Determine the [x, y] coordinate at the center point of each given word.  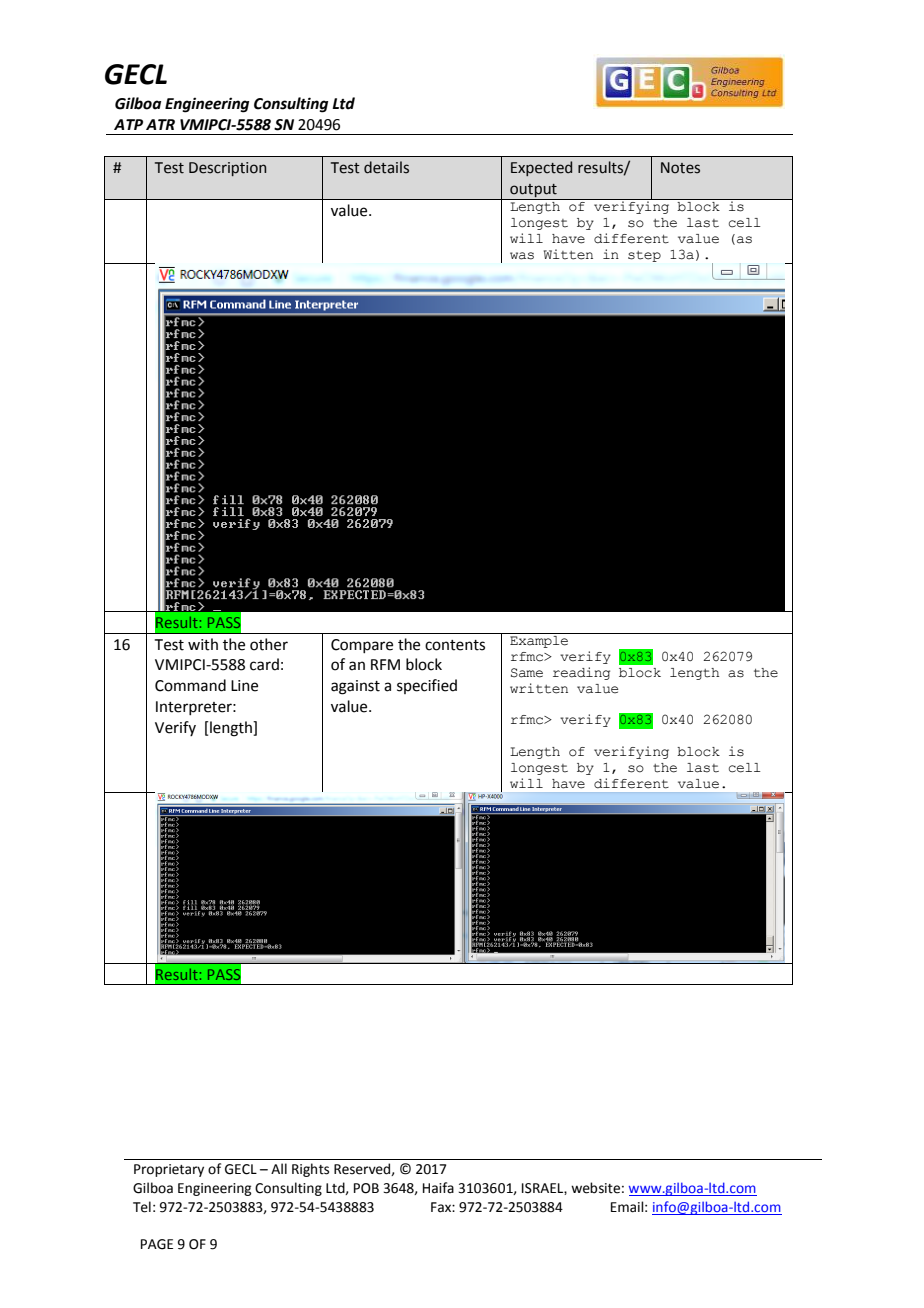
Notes [680, 168]
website [595, 1188]
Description [227, 169]
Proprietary [169, 1170]
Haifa [438, 1188]
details [386, 167]
